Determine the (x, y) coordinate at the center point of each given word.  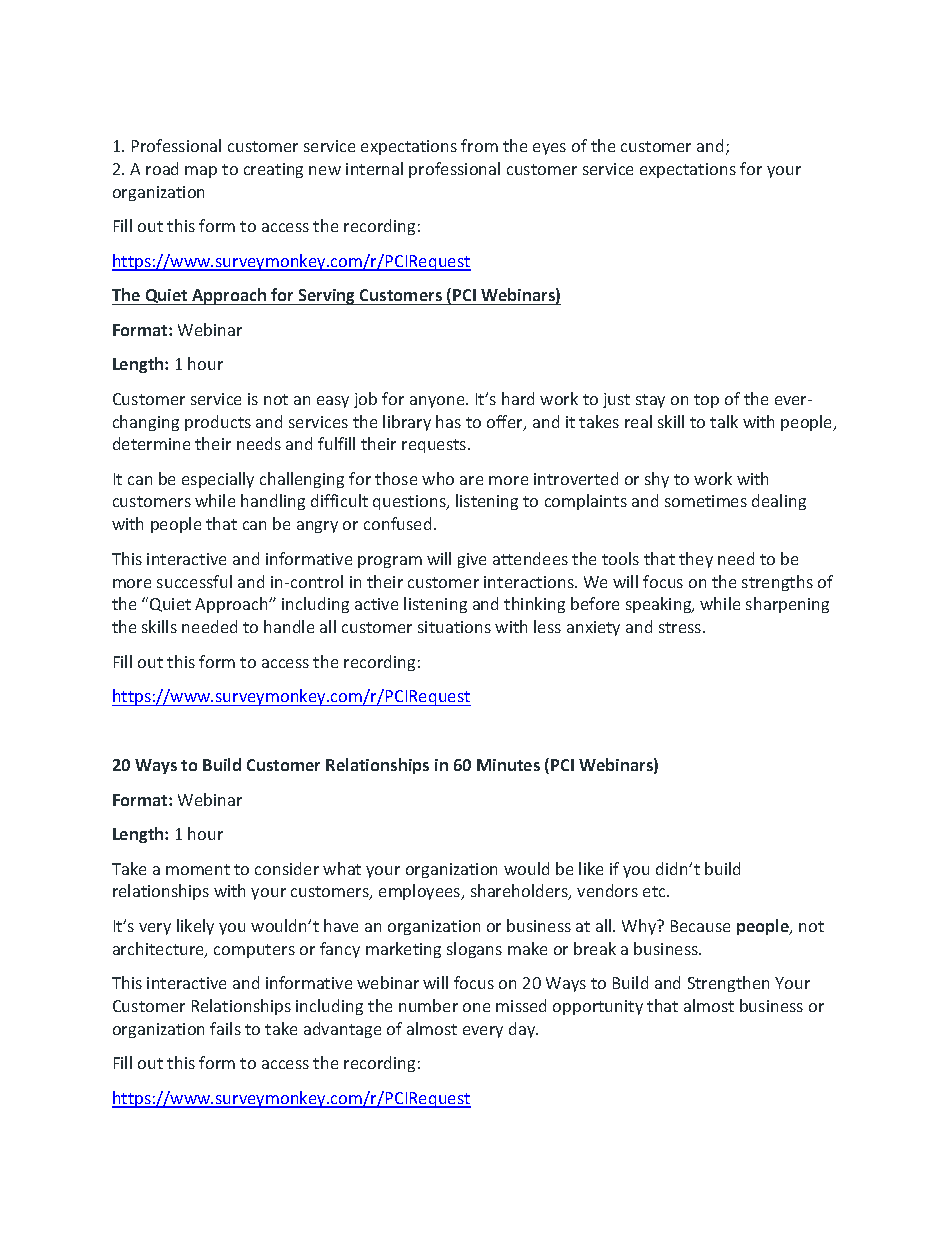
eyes (549, 149)
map (201, 172)
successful (194, 581)
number (428, 1005)
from (479, 145)
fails (225, 1028)
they (696, 560)
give (472, 560)
